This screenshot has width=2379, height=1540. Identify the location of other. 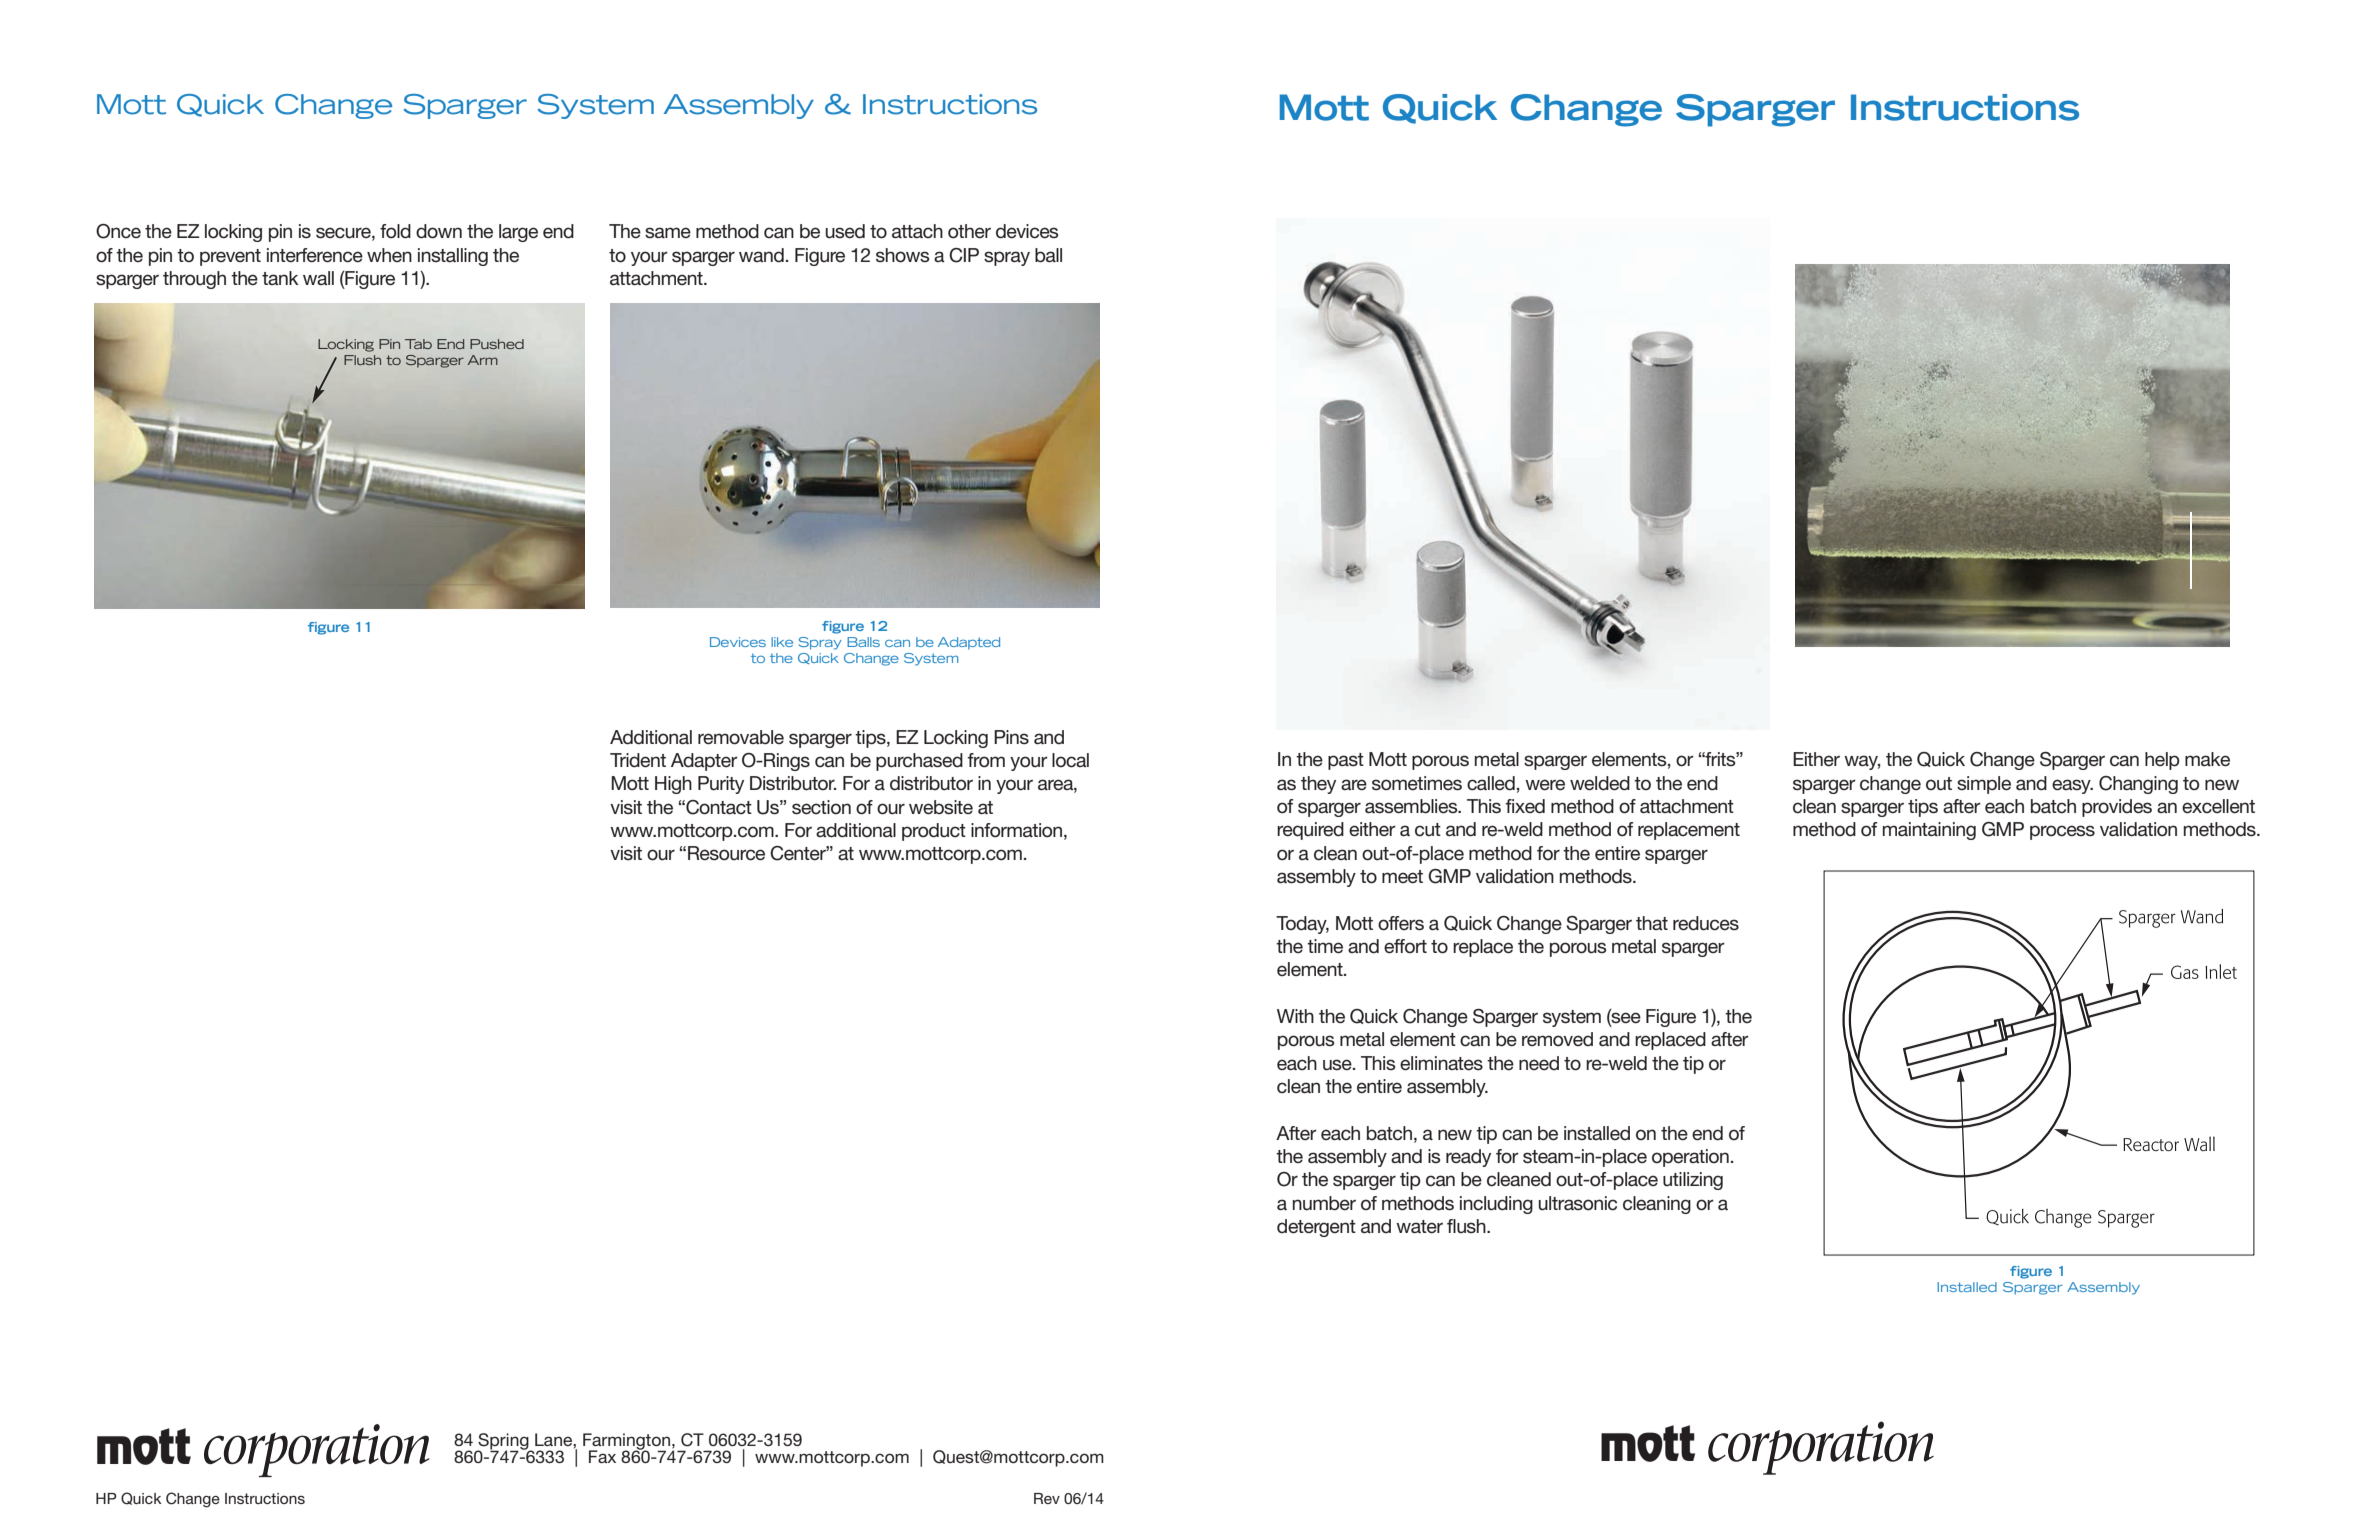
(969, 231).
